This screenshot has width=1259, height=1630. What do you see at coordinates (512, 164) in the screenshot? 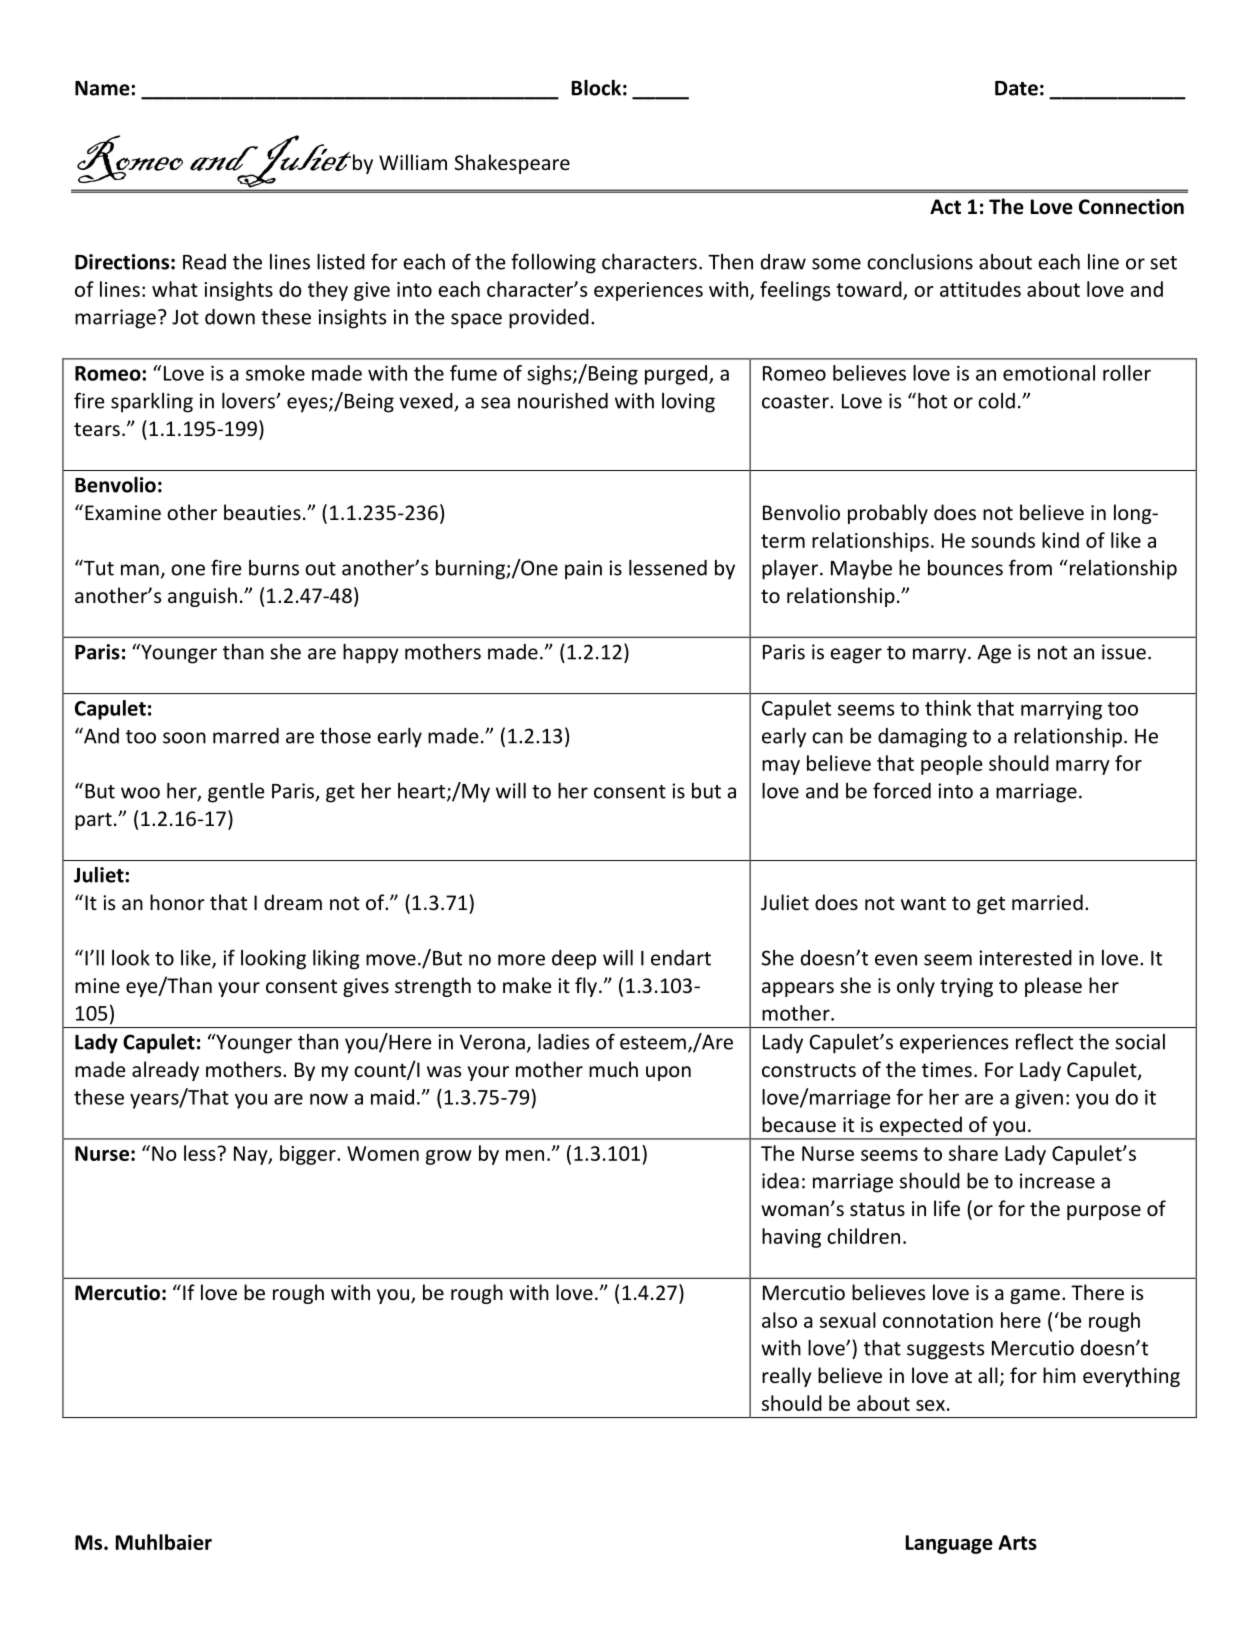
I see `Shakespeare` at bounding box center [512, 164].
